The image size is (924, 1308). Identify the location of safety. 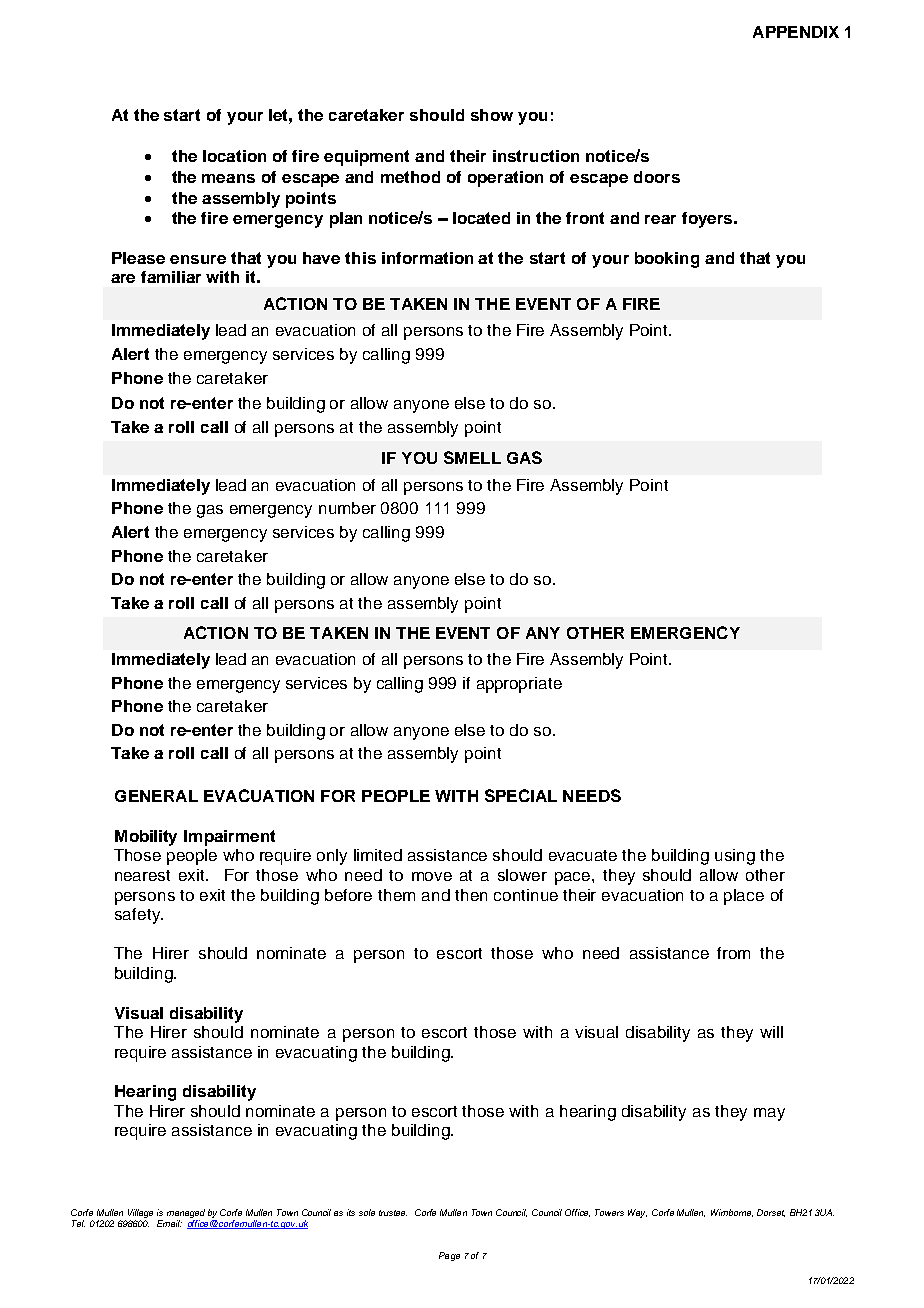
(138, 916).
